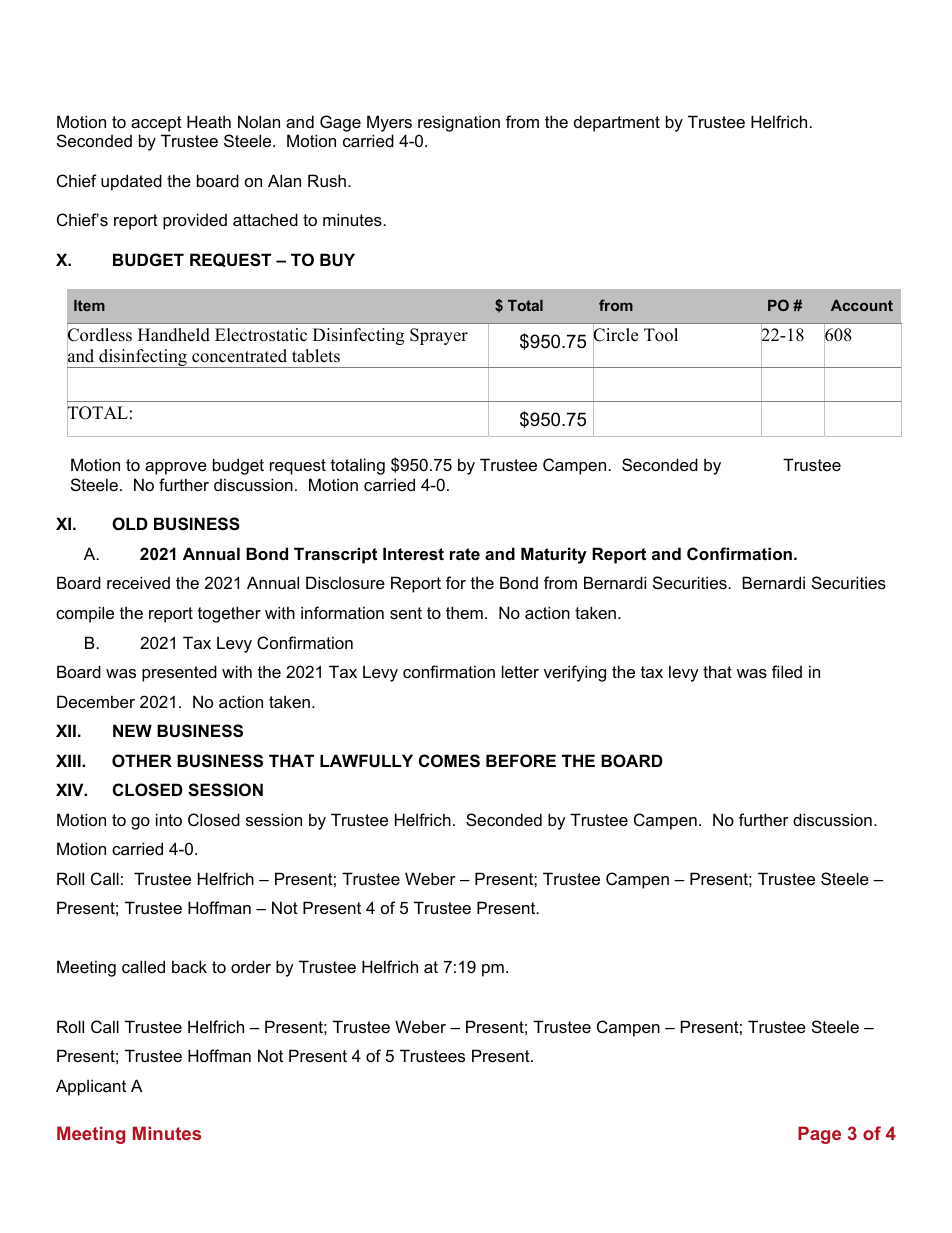  Describe the element at coordinates (229, 614) in the document. I see `together` at that location.
